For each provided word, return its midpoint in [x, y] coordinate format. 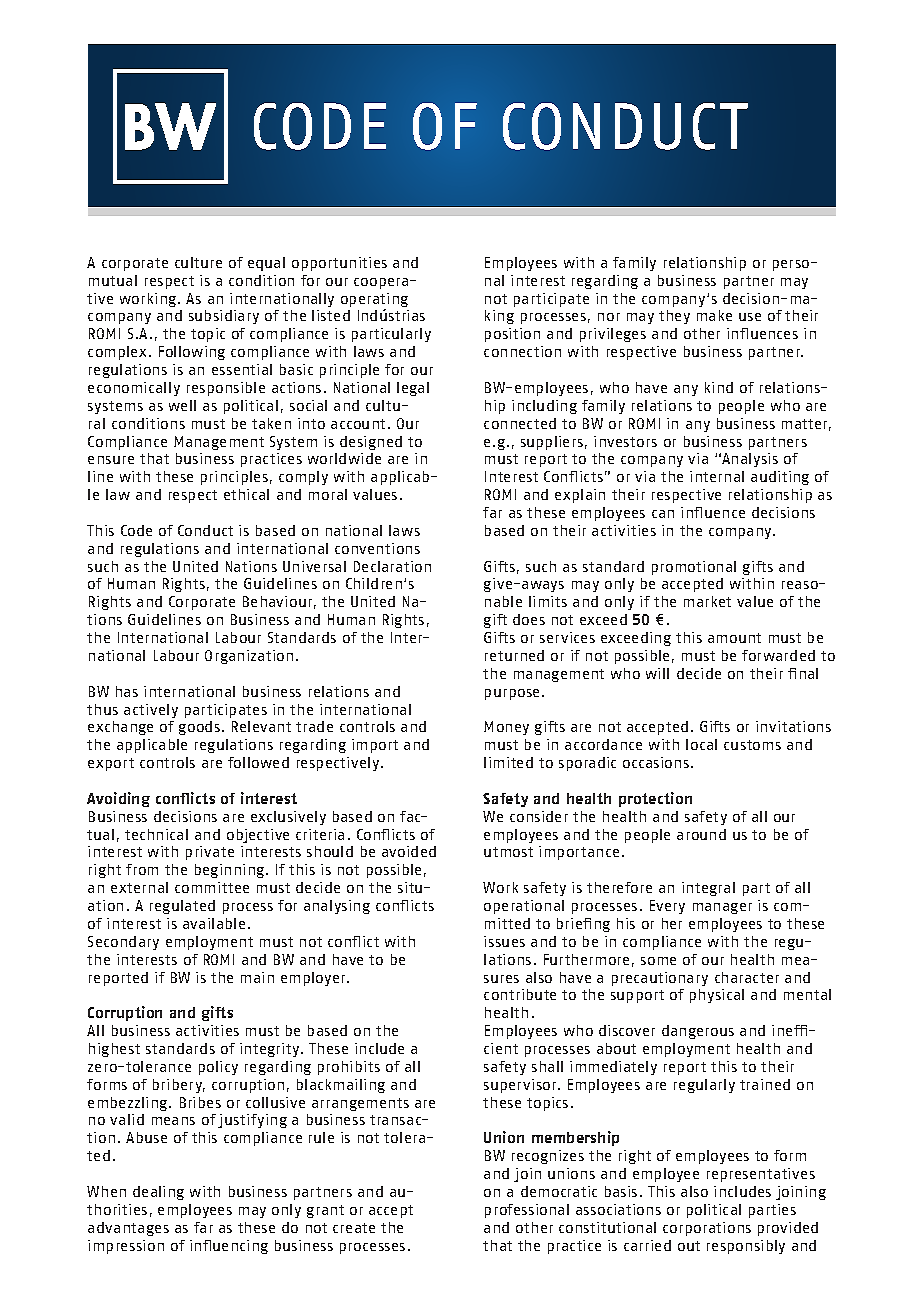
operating [374, 301]
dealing [158, 1193]
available [214, 923]
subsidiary [224, 317]
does [529, 619]
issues [504, 941]
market [707, 601]
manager [722, 908]
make [714, 315]
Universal [314, 566]
